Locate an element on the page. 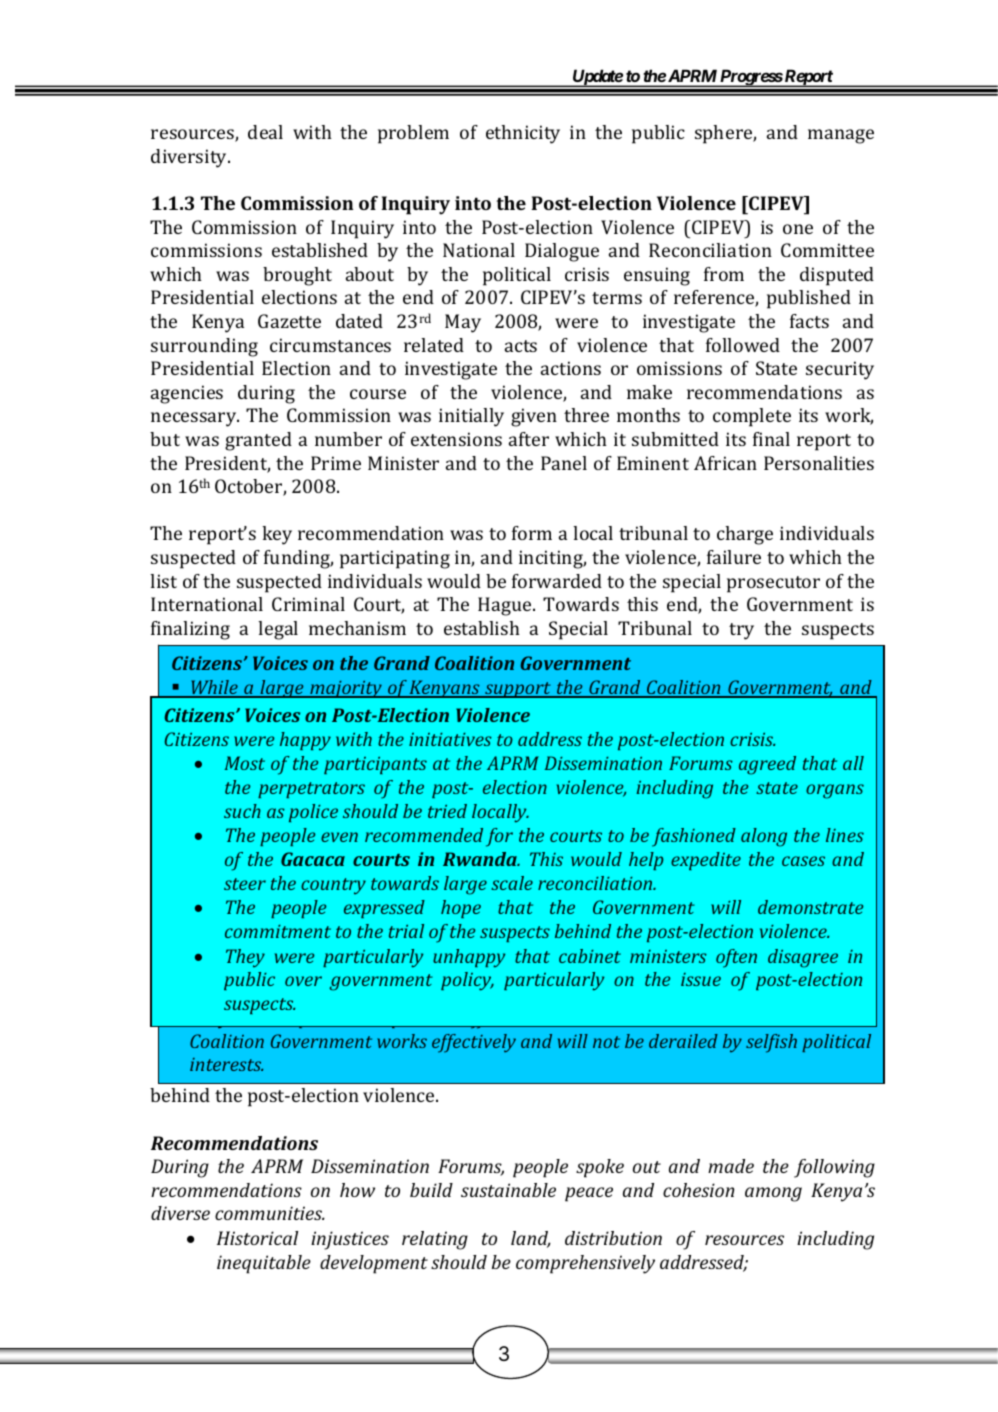  support is located at coordinates (518, 690).
